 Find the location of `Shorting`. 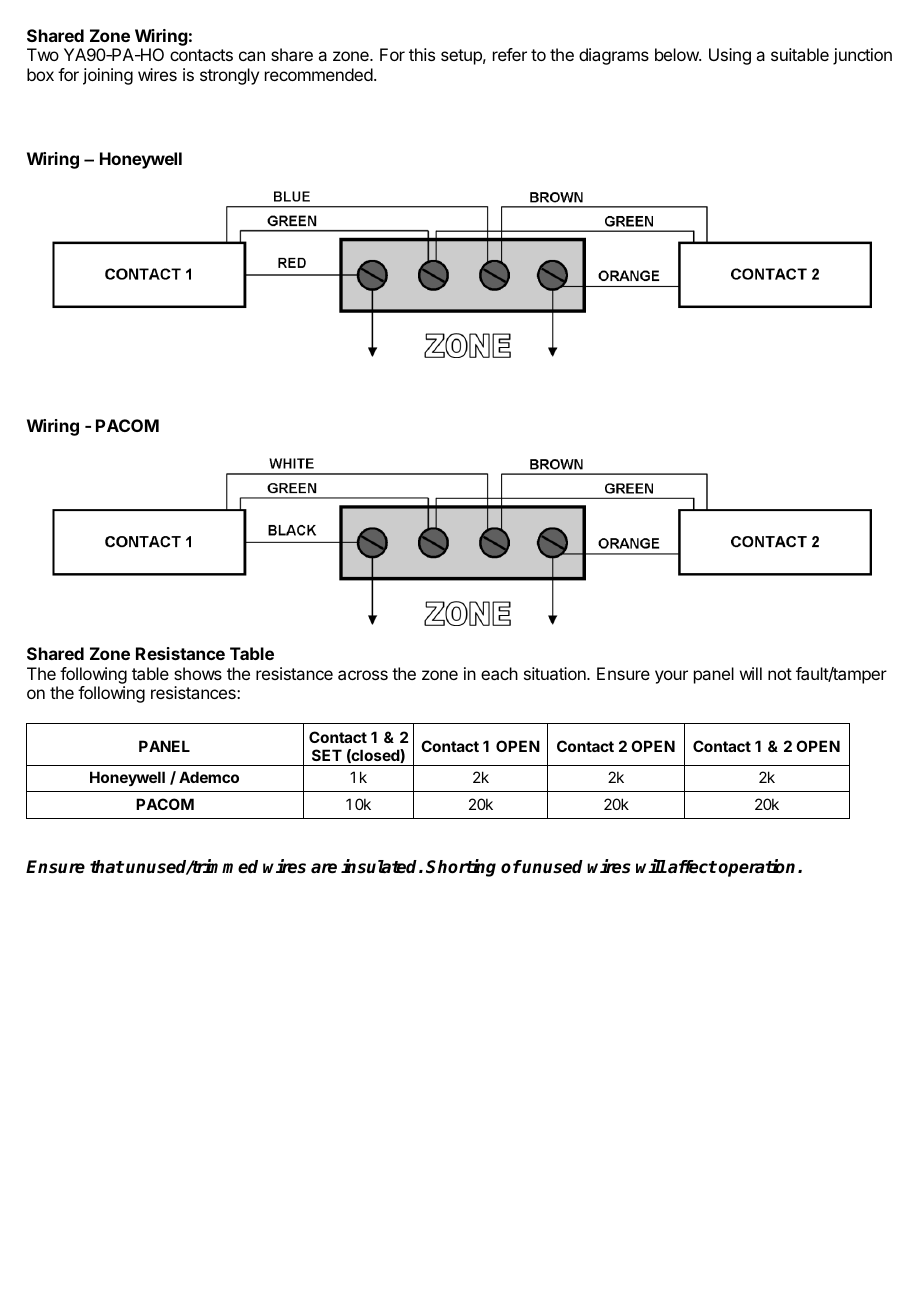

Shorting is located at coordinates (461, 868).
